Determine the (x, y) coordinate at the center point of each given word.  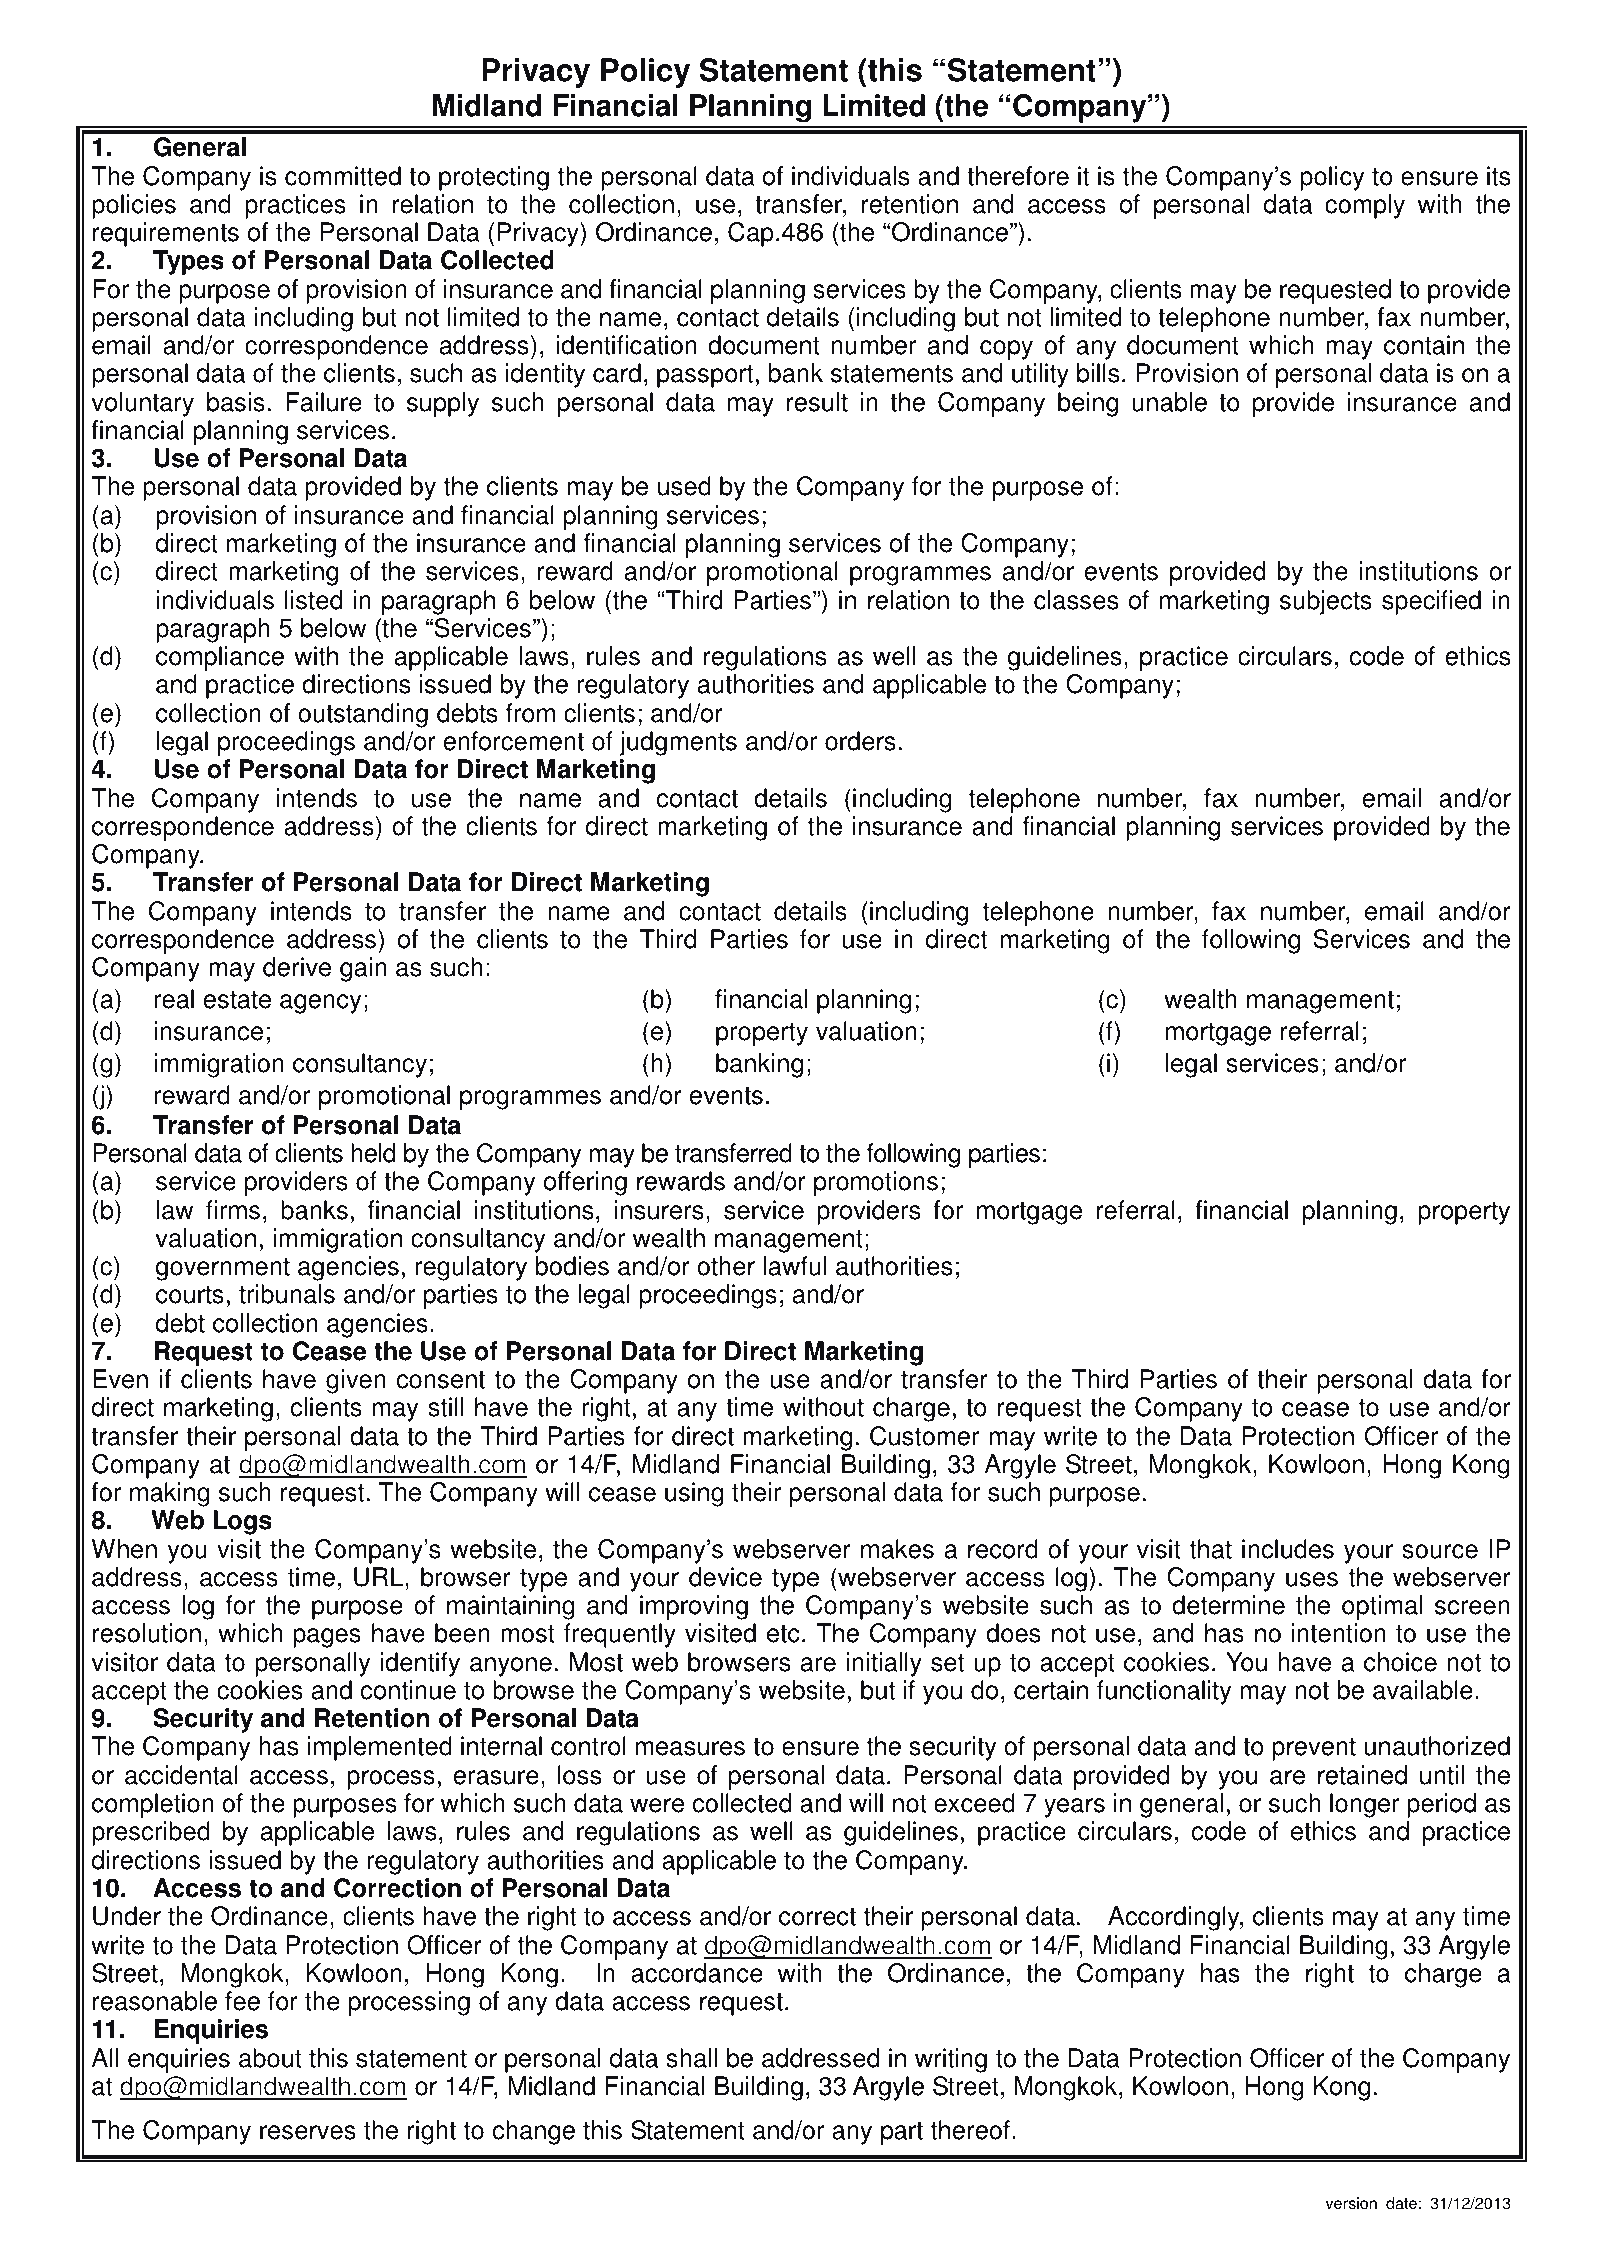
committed (343, 176)
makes (897, 1549)
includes (1288, 1549)
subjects (1326, 602)
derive (297, 967)
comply (1365, 206)
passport (705, 376)
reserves (308, 2132)
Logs (242, 1522)
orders (860, 741)
